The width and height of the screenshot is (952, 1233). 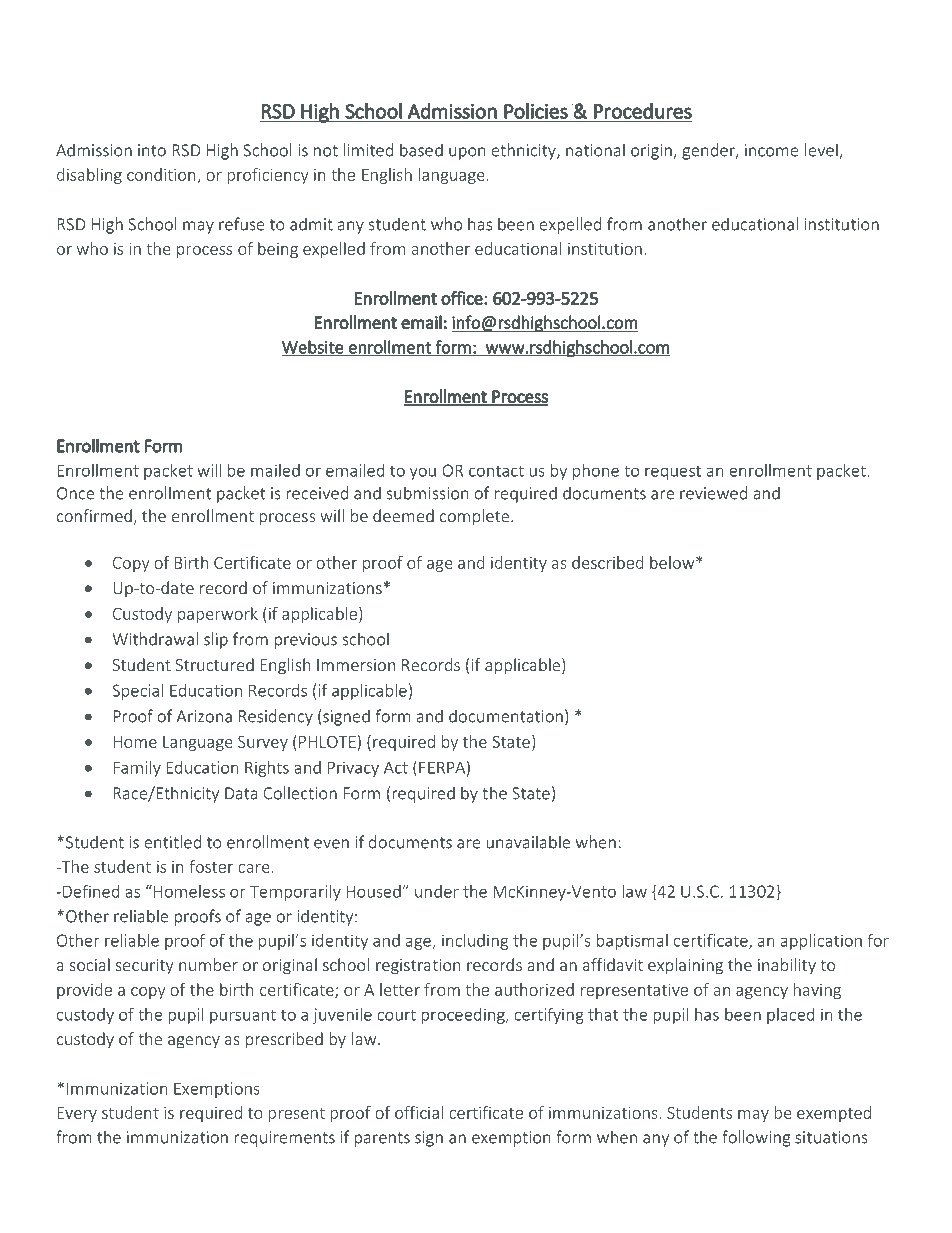 What do you see at coordinates (356, 665) in the screenshot?
I see `Immersion` at bounding box center [356, 665].
